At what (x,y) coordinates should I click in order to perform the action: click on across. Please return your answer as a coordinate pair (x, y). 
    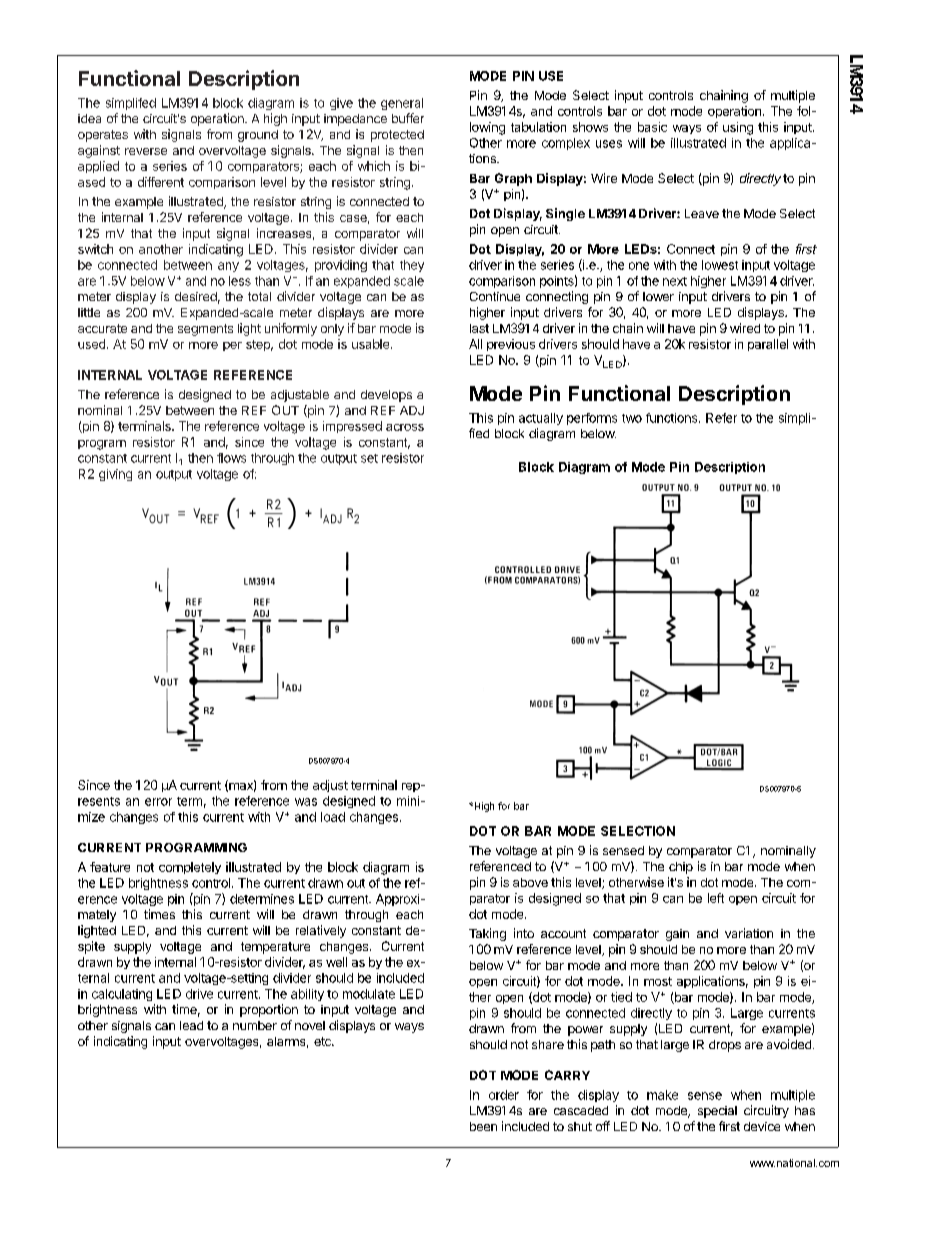
    Looking at the image, I should click on (405, 427).
